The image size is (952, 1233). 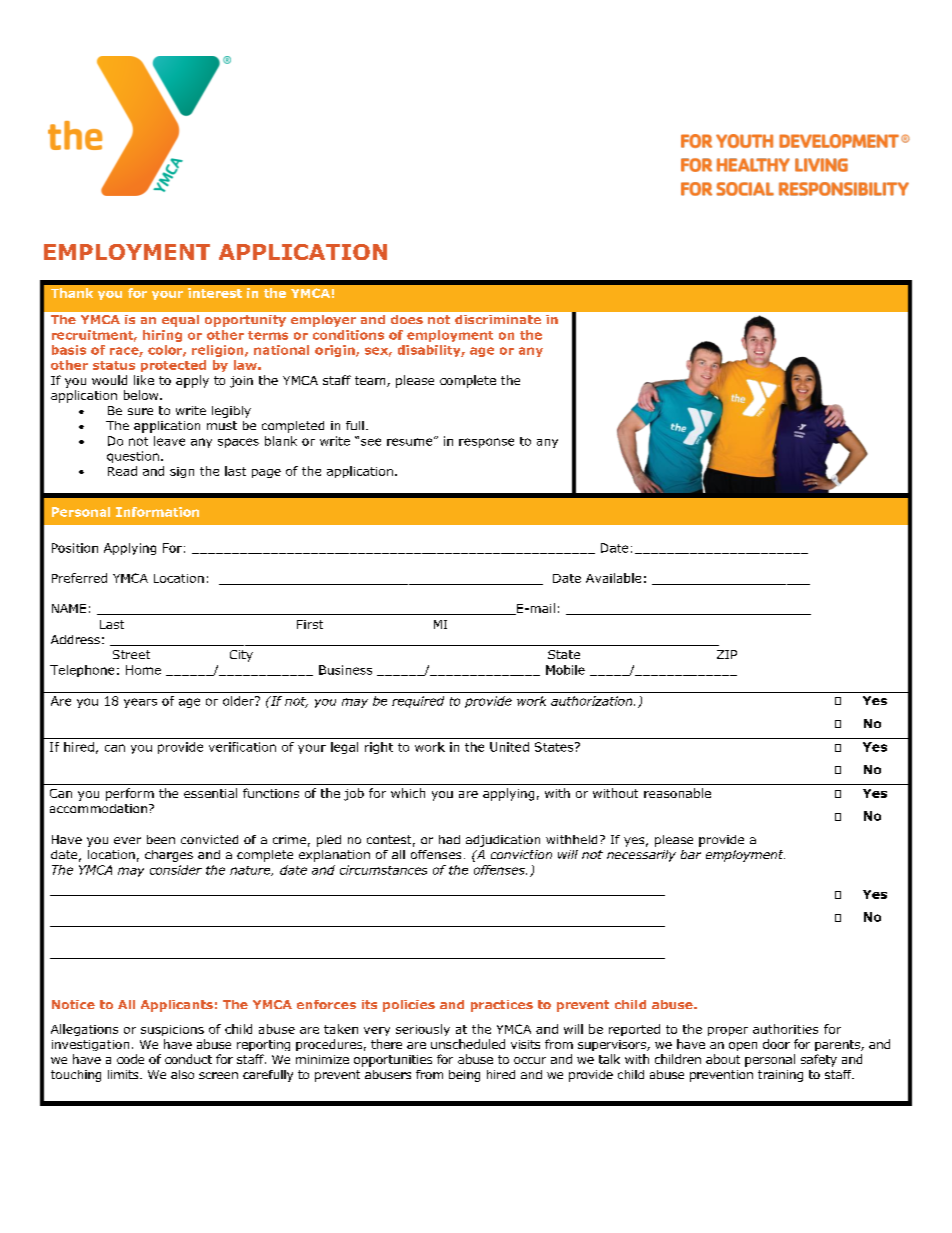 I want to click on First, so click(x=310, y=624).
